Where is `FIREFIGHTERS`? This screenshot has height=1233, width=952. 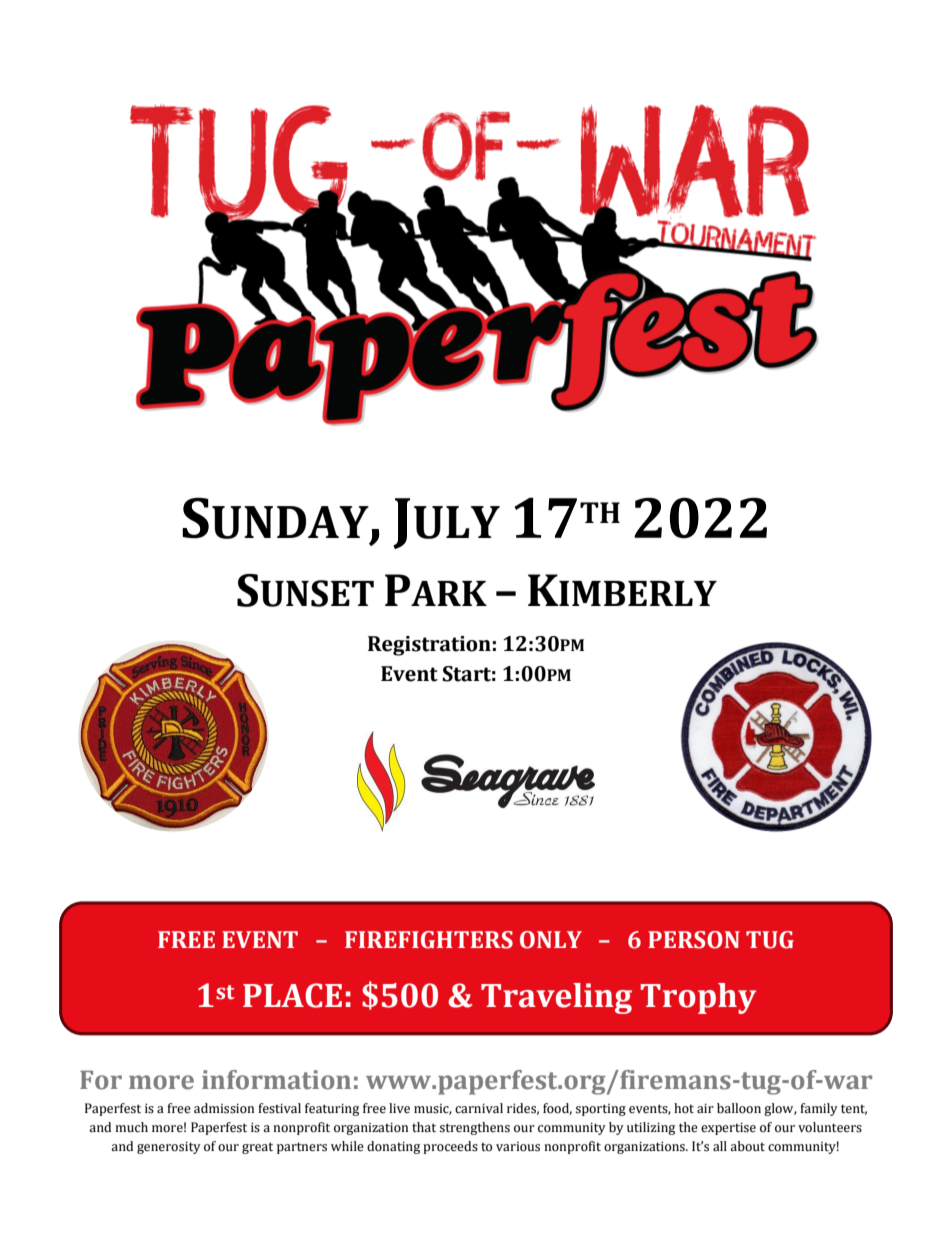 FIREFIGHTERS is located at coordinates (429, 940).
